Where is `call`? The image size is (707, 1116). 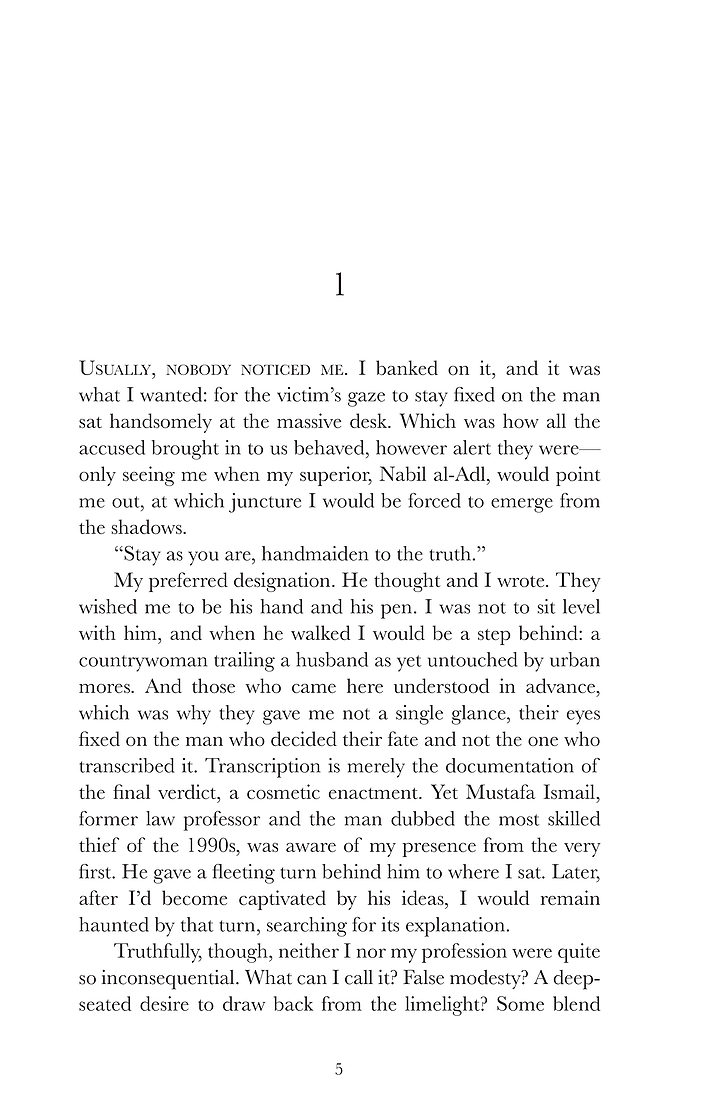
call is located at coordinates (359, 977).
